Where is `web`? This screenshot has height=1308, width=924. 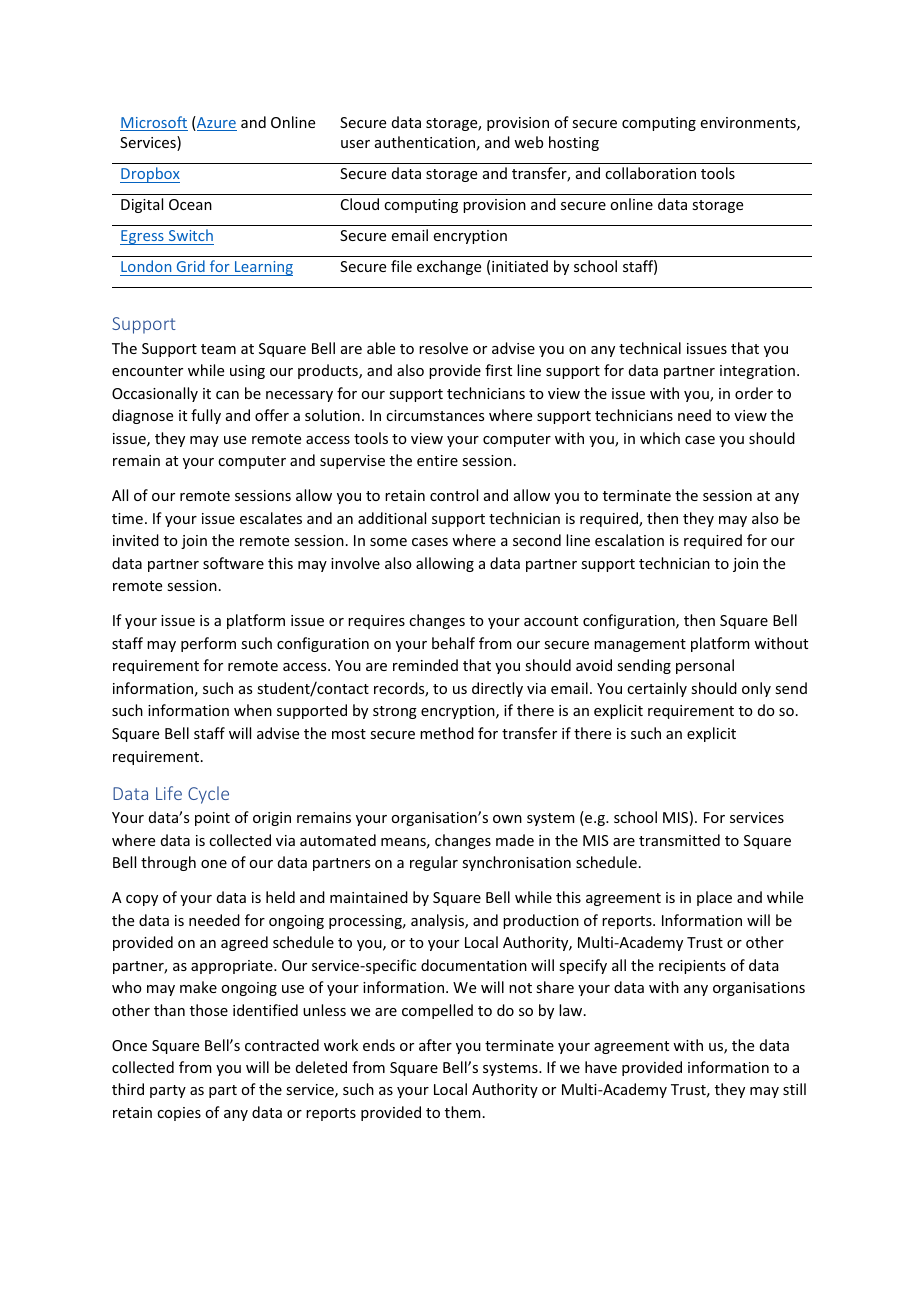
web is located at coordinates (528, 142).
